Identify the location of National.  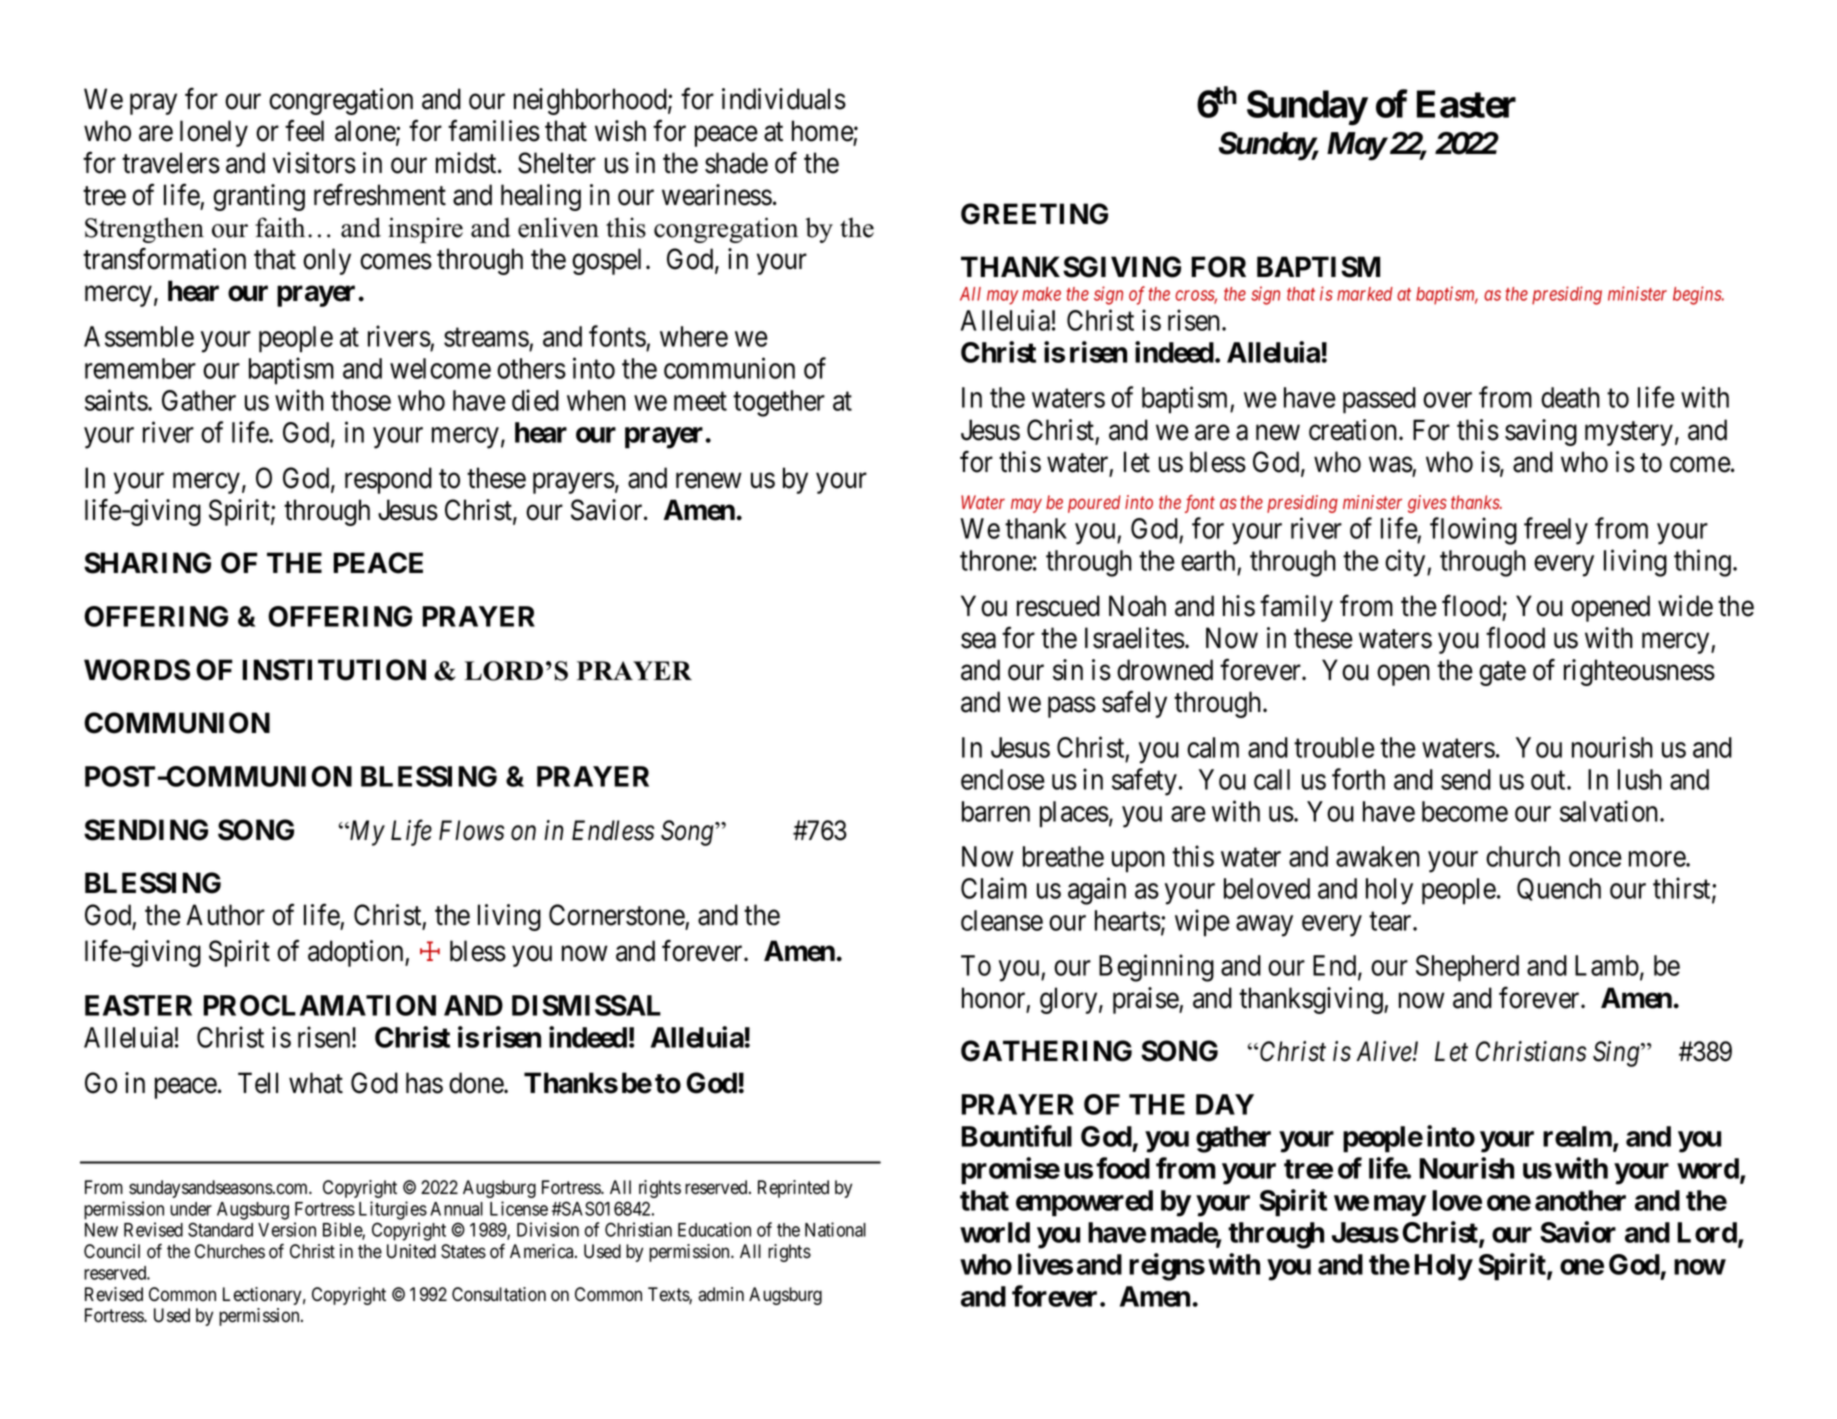
(835, 1229).
